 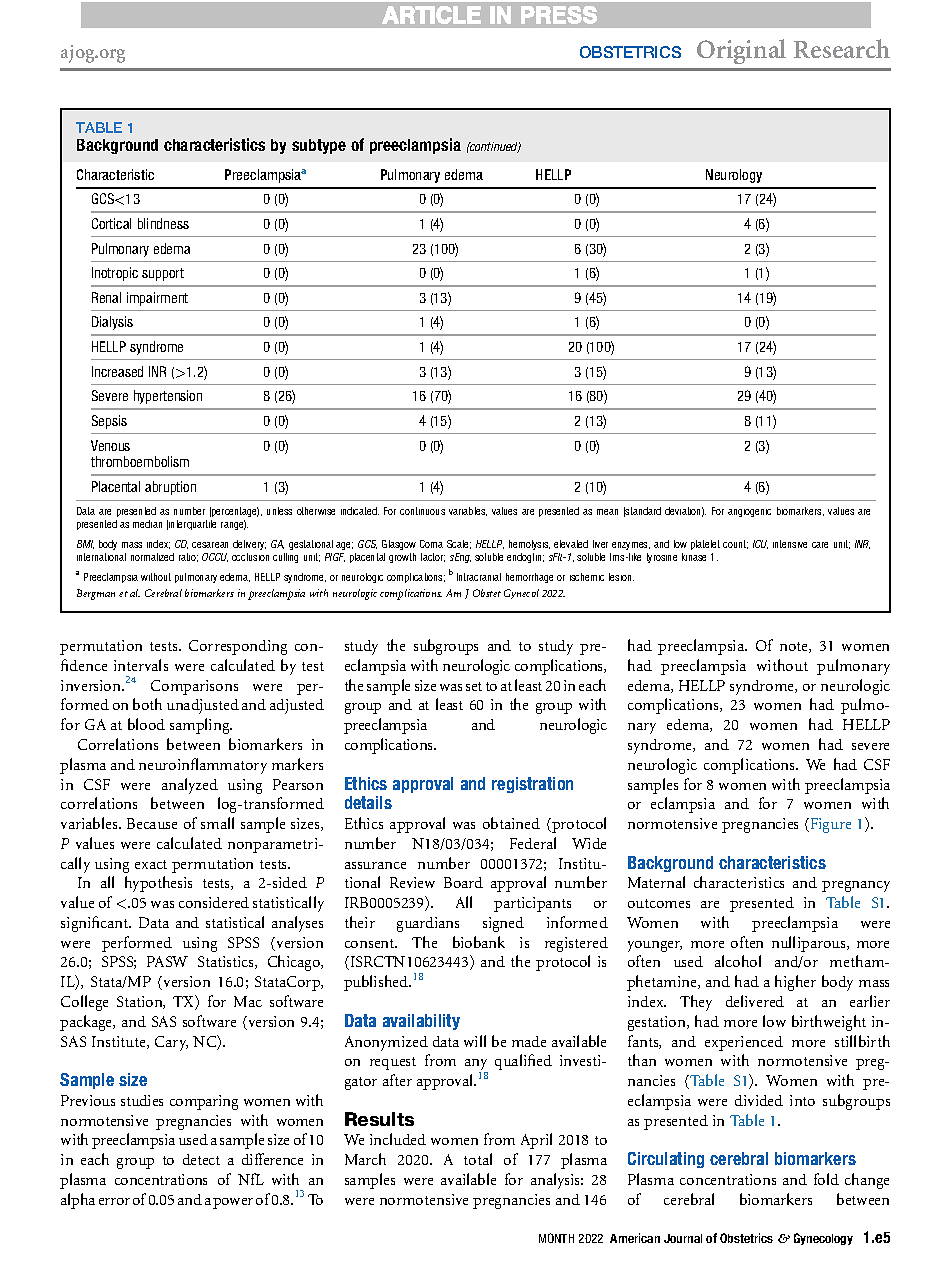 I want to click on intensive, so click(x=790, y=544).
